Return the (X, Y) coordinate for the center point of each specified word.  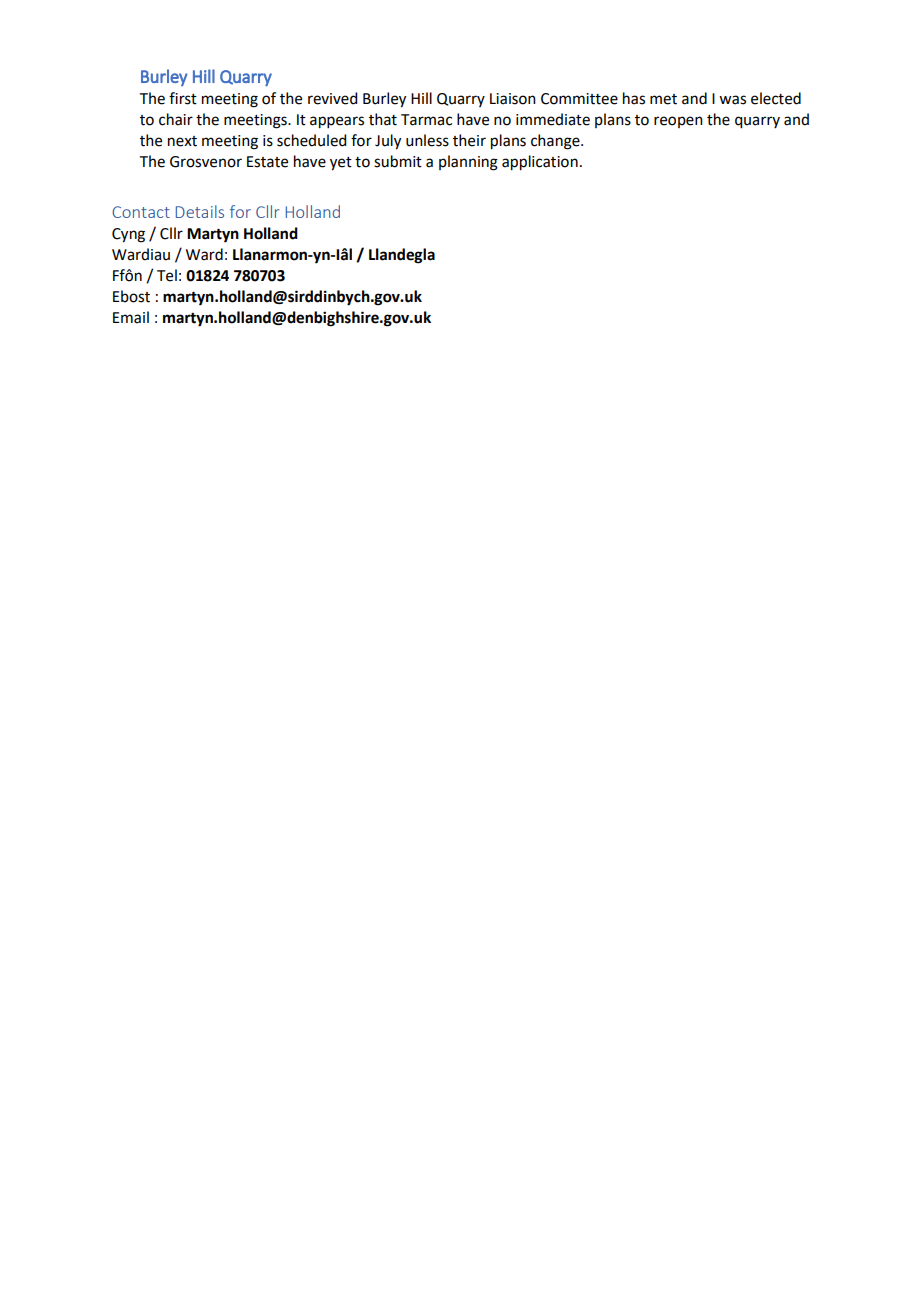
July (388, 142)
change (556, 142)
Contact (141, 212)
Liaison (513, 99)
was (732, 100)
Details (200, 211)
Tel (167, 275)
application (540, 163)
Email (131, 317)
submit (398, 161)
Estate (267, 162)
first (183, 98)
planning (468, 163)
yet (341, 164)
